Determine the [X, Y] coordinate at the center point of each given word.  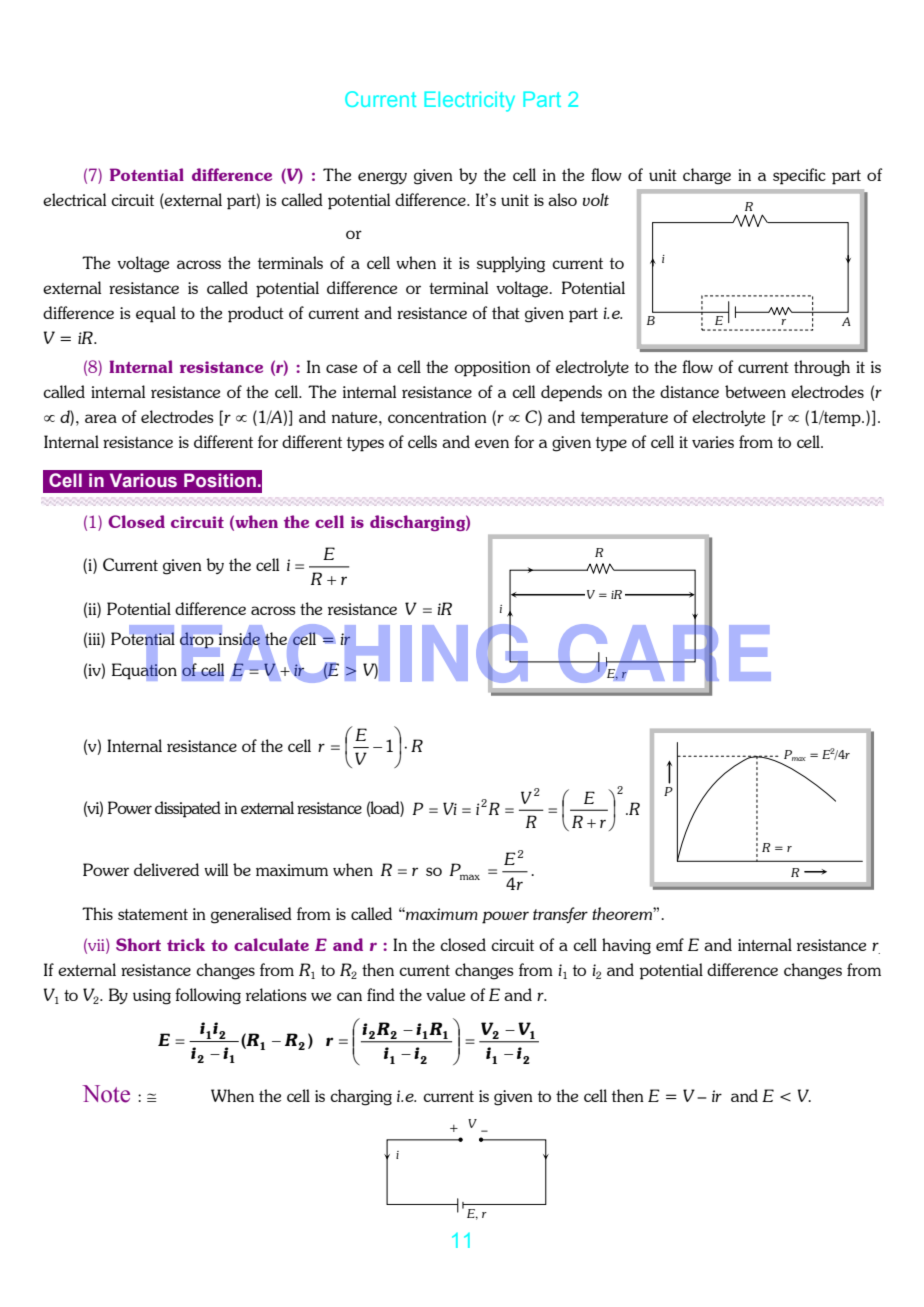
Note [106, 1094]
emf [670, 944]
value [445, 994]
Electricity [469, 101]
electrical [74, 199]
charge [707, 176]
